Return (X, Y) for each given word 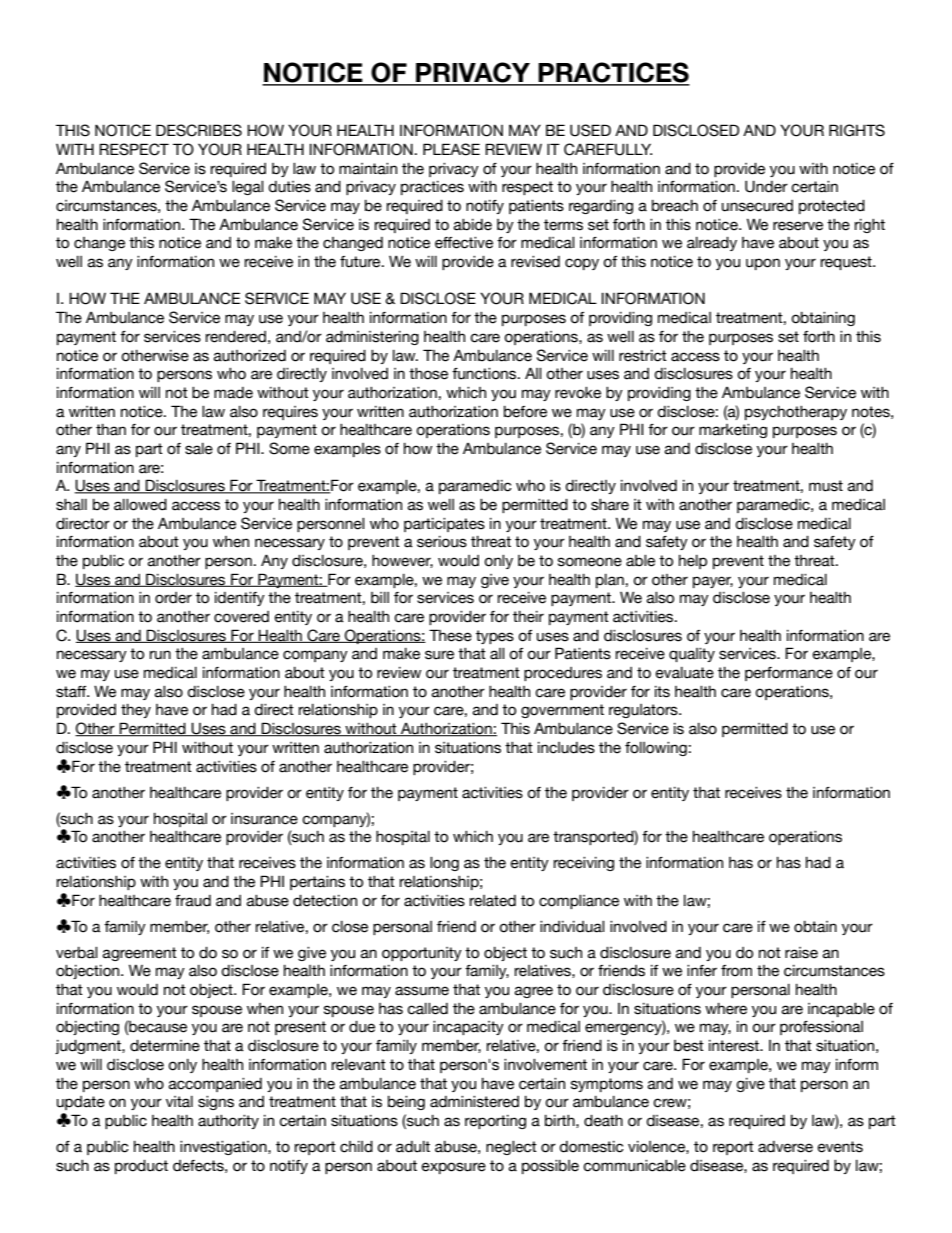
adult (413, 1147)
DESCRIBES (199, 130)
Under (766, 187)
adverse (785, 1147)
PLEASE (451, 149)
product (141, 1167)
